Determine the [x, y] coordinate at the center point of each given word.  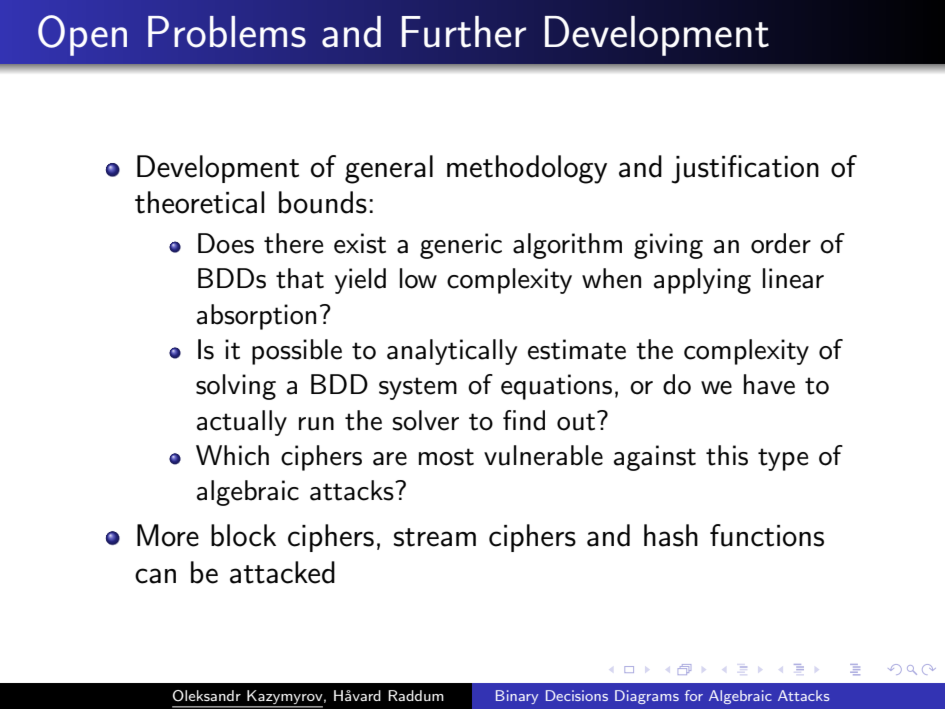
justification [745, 169]
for [694, 695]
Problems [227, 32]
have [769, 384]
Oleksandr [207, 696]
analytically [452, 352]
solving [236, 387]
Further [464, 32]
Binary [517, 697]
